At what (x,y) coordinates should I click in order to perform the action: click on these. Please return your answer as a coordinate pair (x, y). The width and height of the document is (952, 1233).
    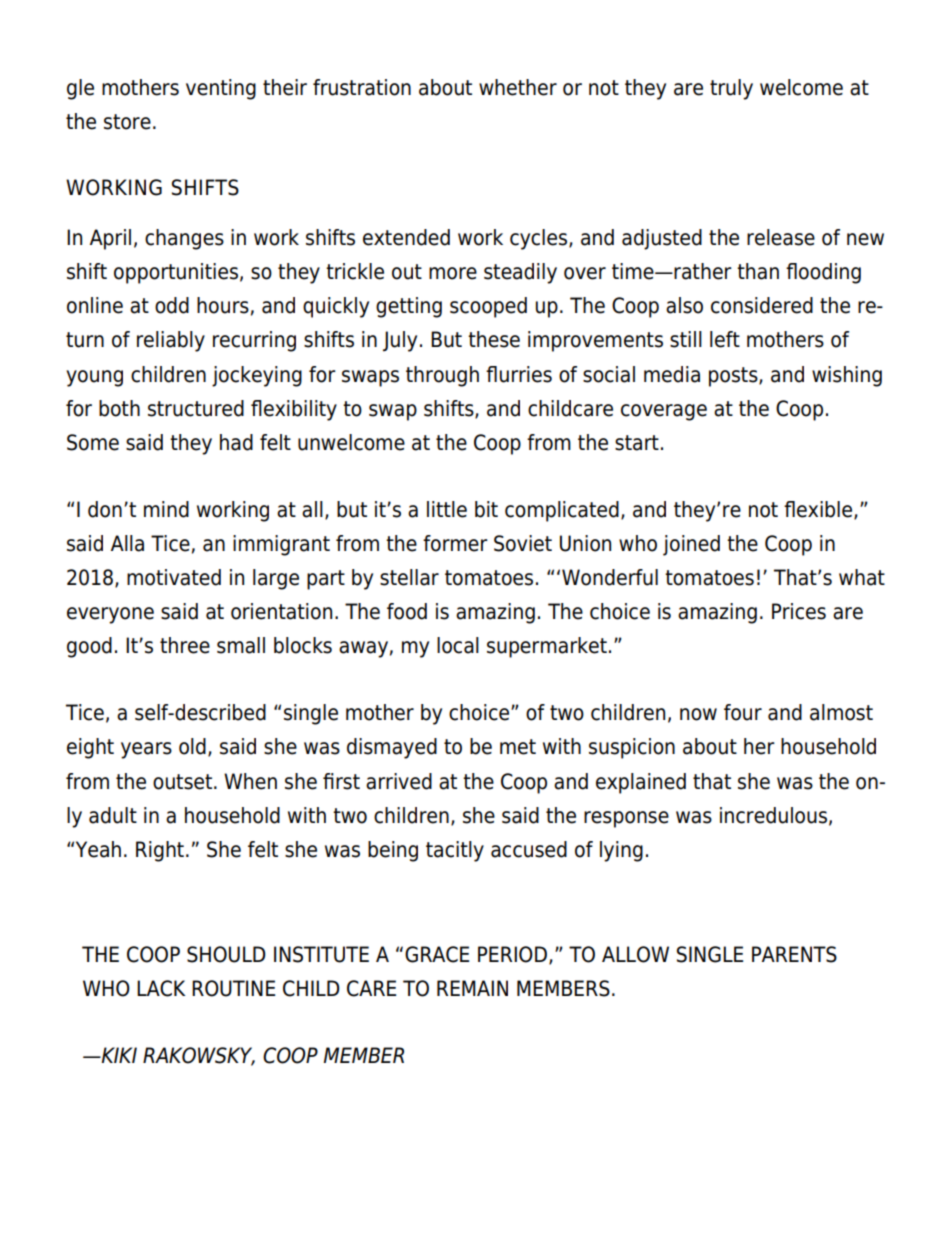
    Looking at the image, I should click on (494, 339).
